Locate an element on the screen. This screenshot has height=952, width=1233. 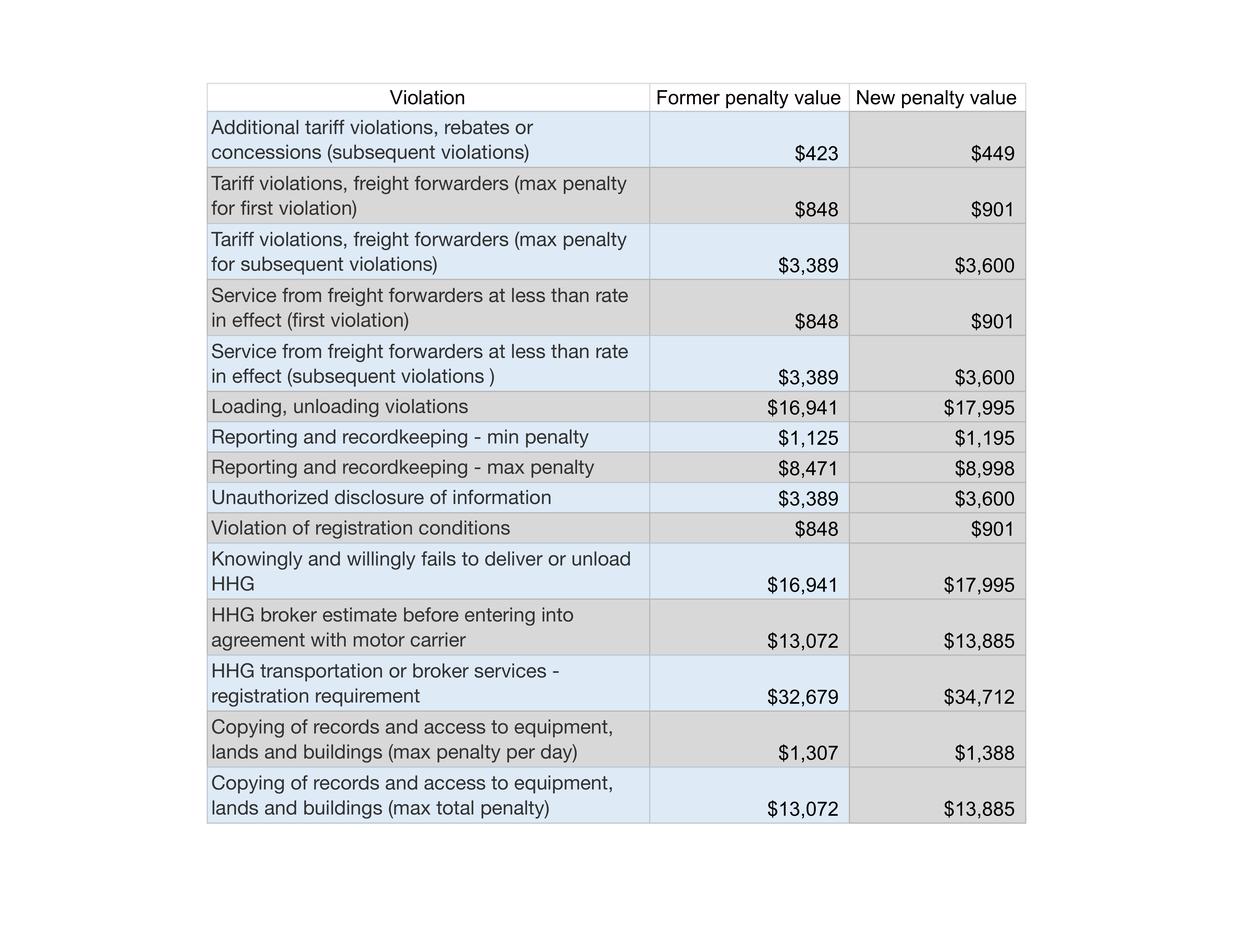
total is located at coordinates (455, 807).
